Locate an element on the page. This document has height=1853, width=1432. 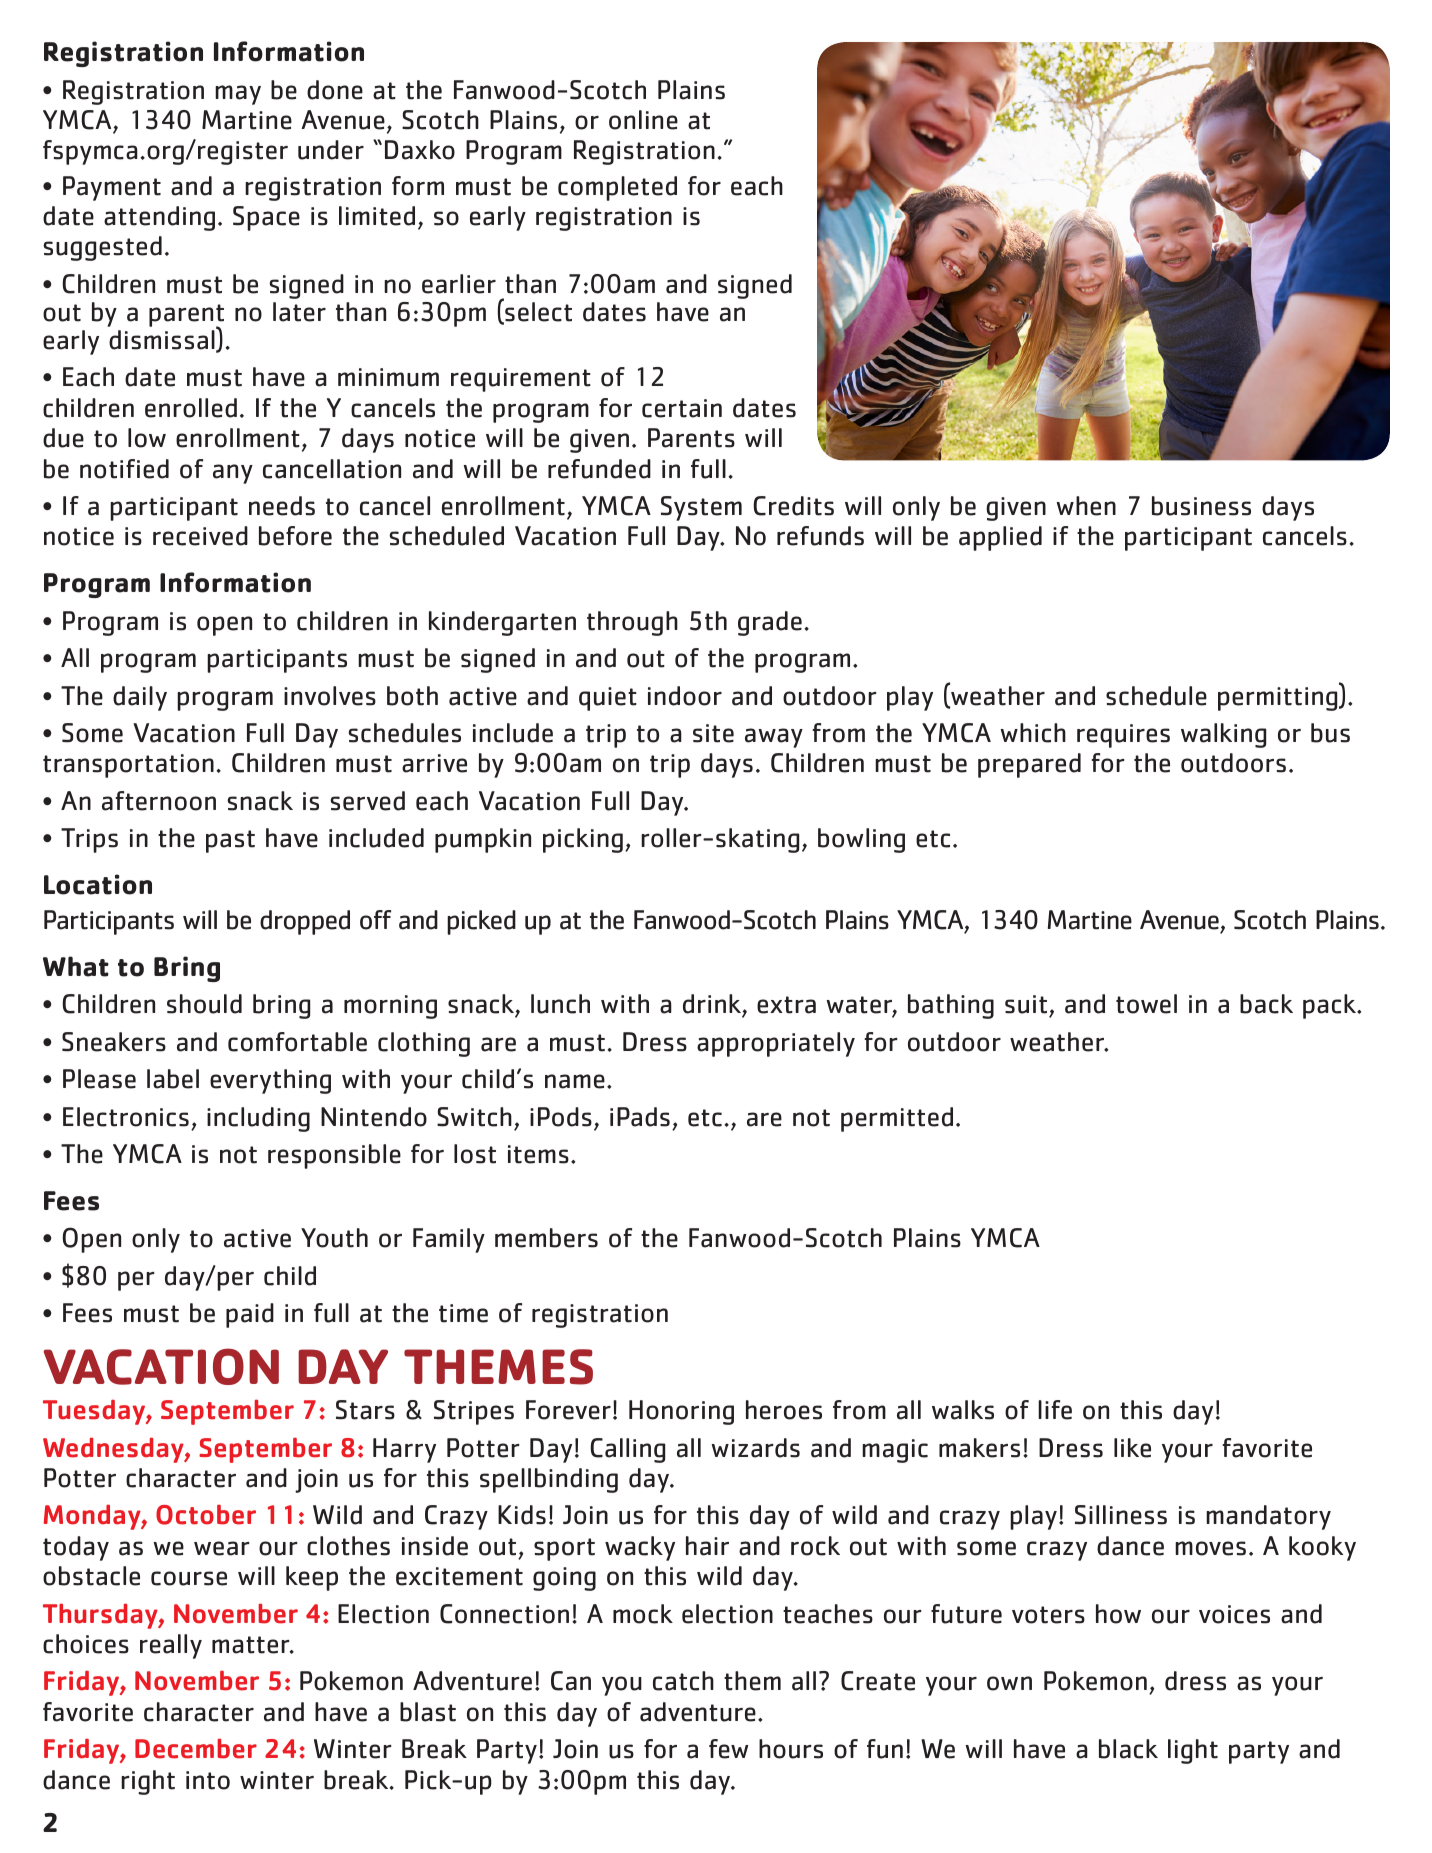
online is located at coordinates (643, 120).
